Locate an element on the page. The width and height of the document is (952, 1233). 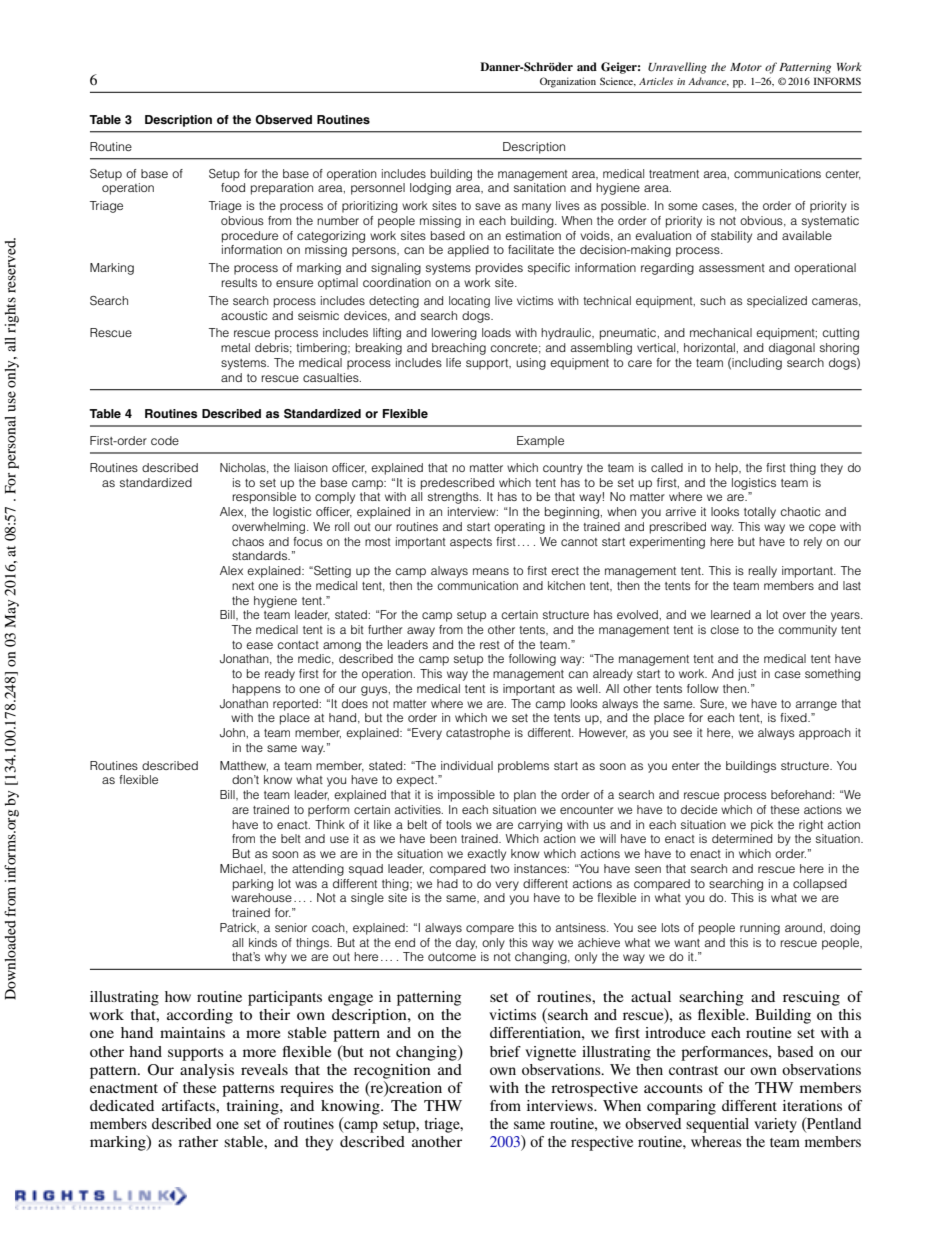
food is located at coordinates (233, 187).
